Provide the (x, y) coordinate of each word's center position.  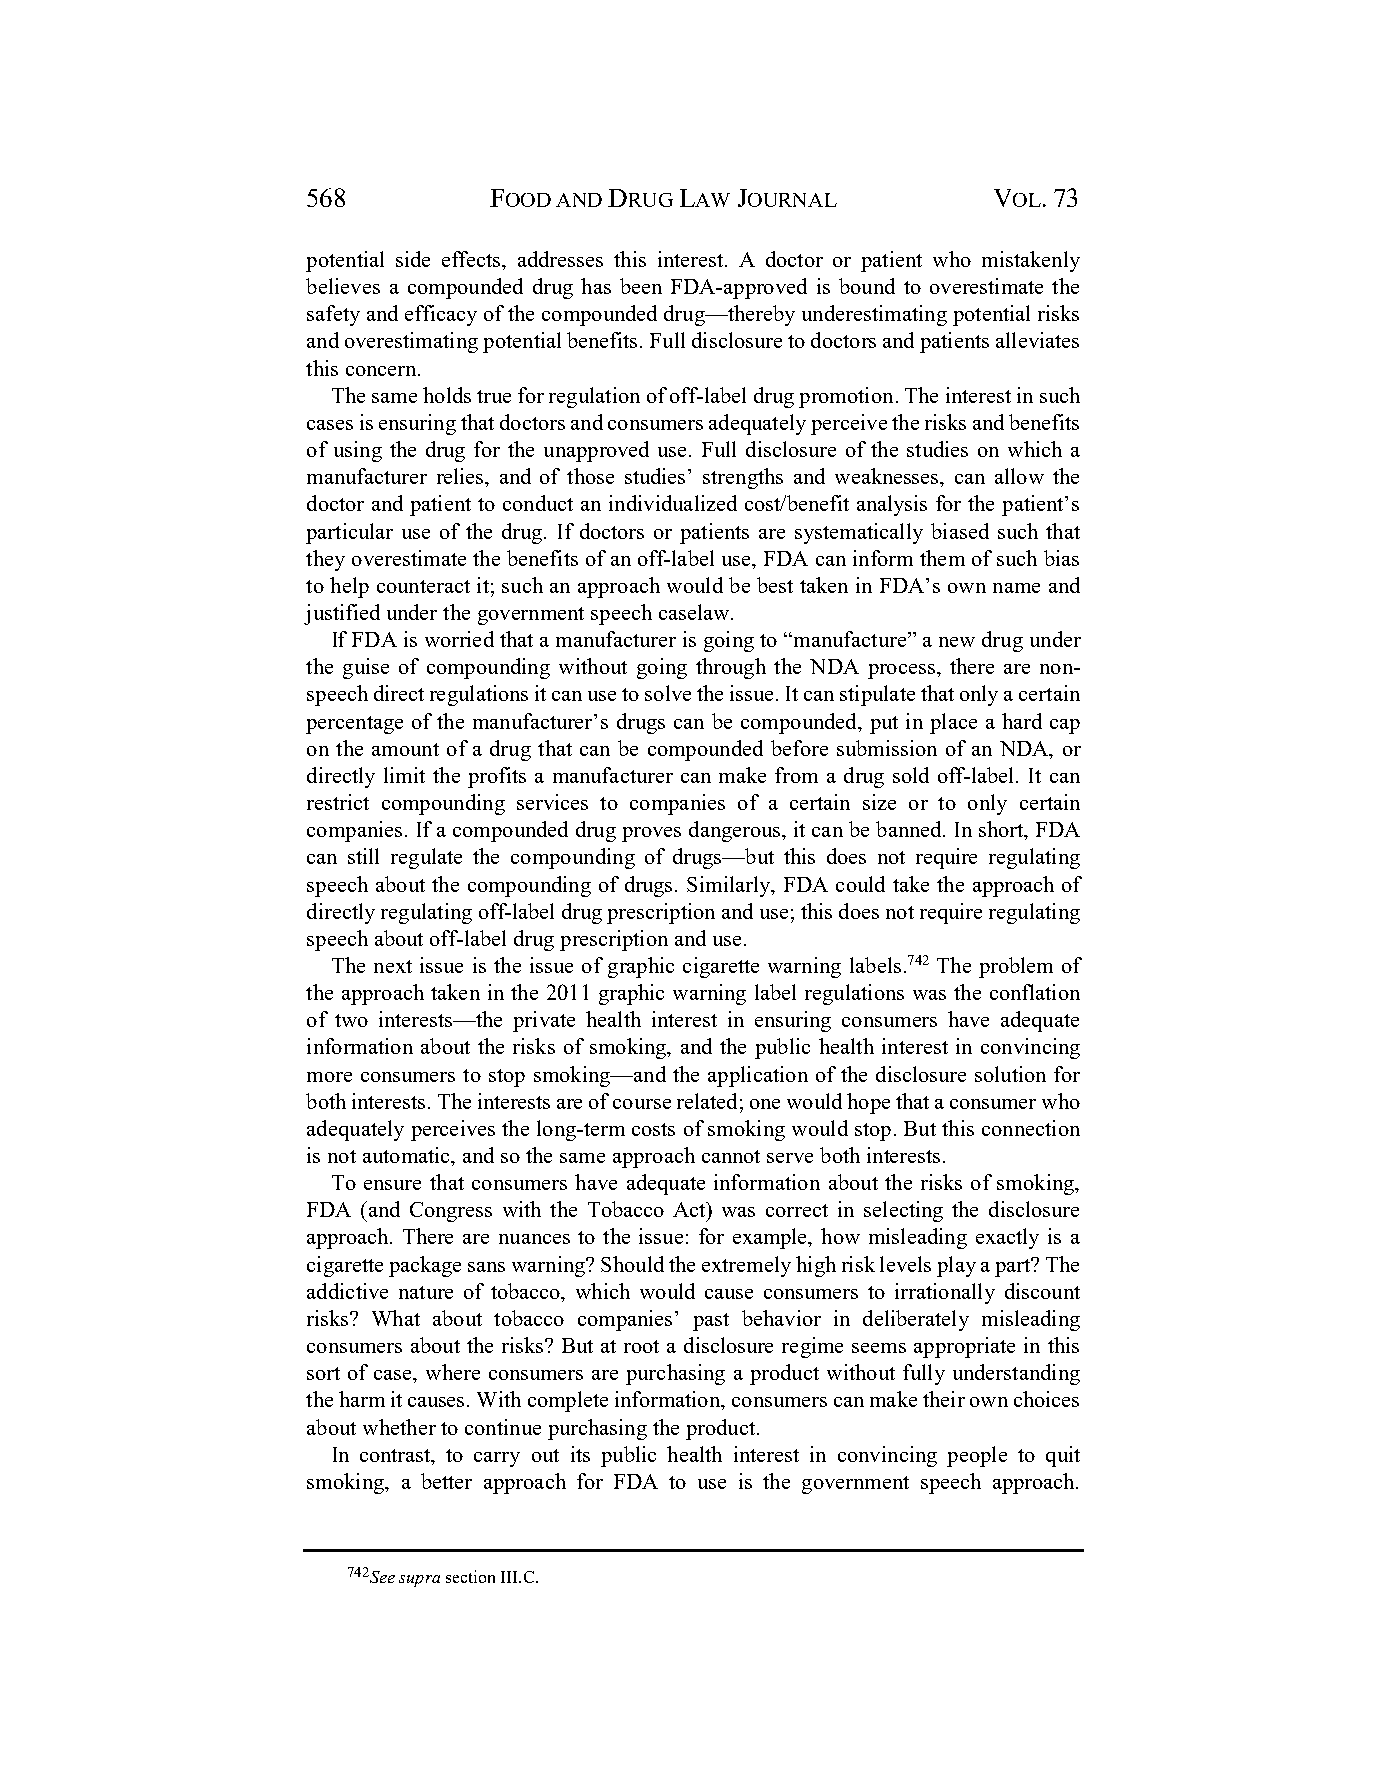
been (641, 286)
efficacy (441, 315)
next (393, 966)
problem (1016, 967)
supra (419, 1581)
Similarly (730, 886)
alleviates (1037, 340)
